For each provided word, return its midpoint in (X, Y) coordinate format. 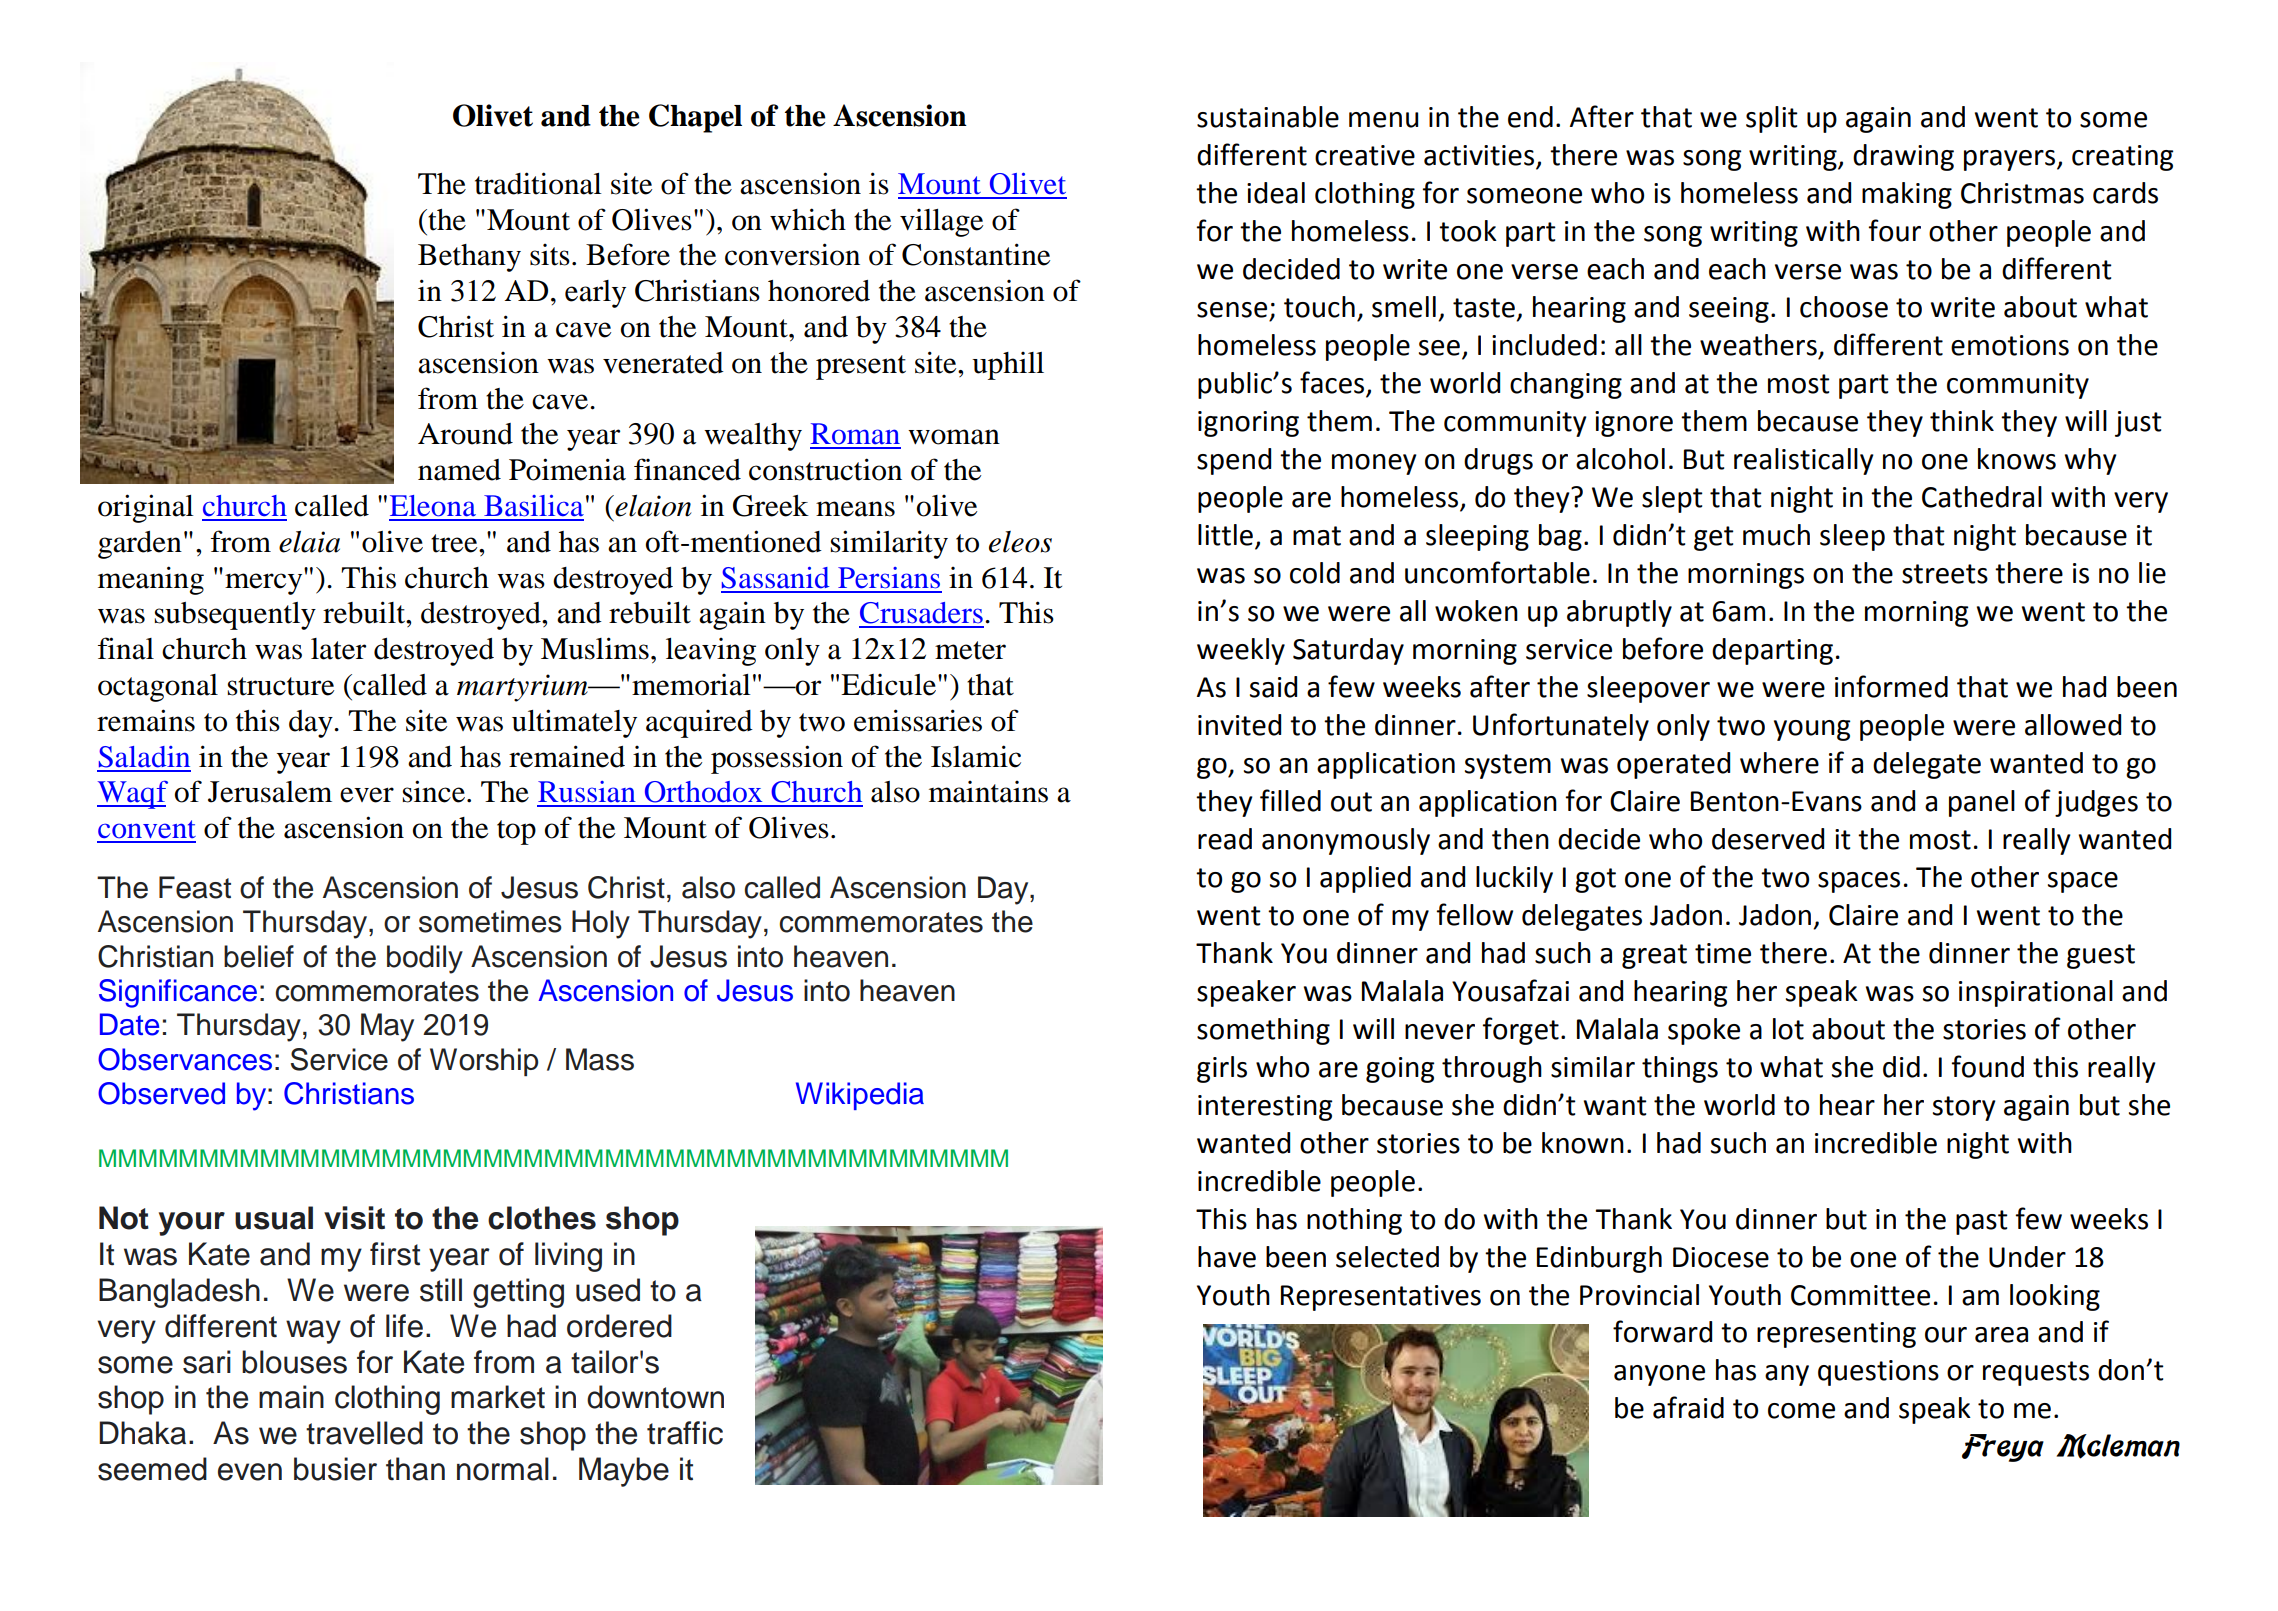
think (1962, 421)
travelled (364, 1433)
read (1225, 839)
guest (2101, 956)
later (338, 649)
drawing (1903, 157)
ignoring (1248, 424)
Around (465, 434)
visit (354, 1218)
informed (1891, 686)
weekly (1241, 651)
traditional (538, 183)
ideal (1276, 193)
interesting (1265, 1108)
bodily (425, 959)
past (1982, 1222)
